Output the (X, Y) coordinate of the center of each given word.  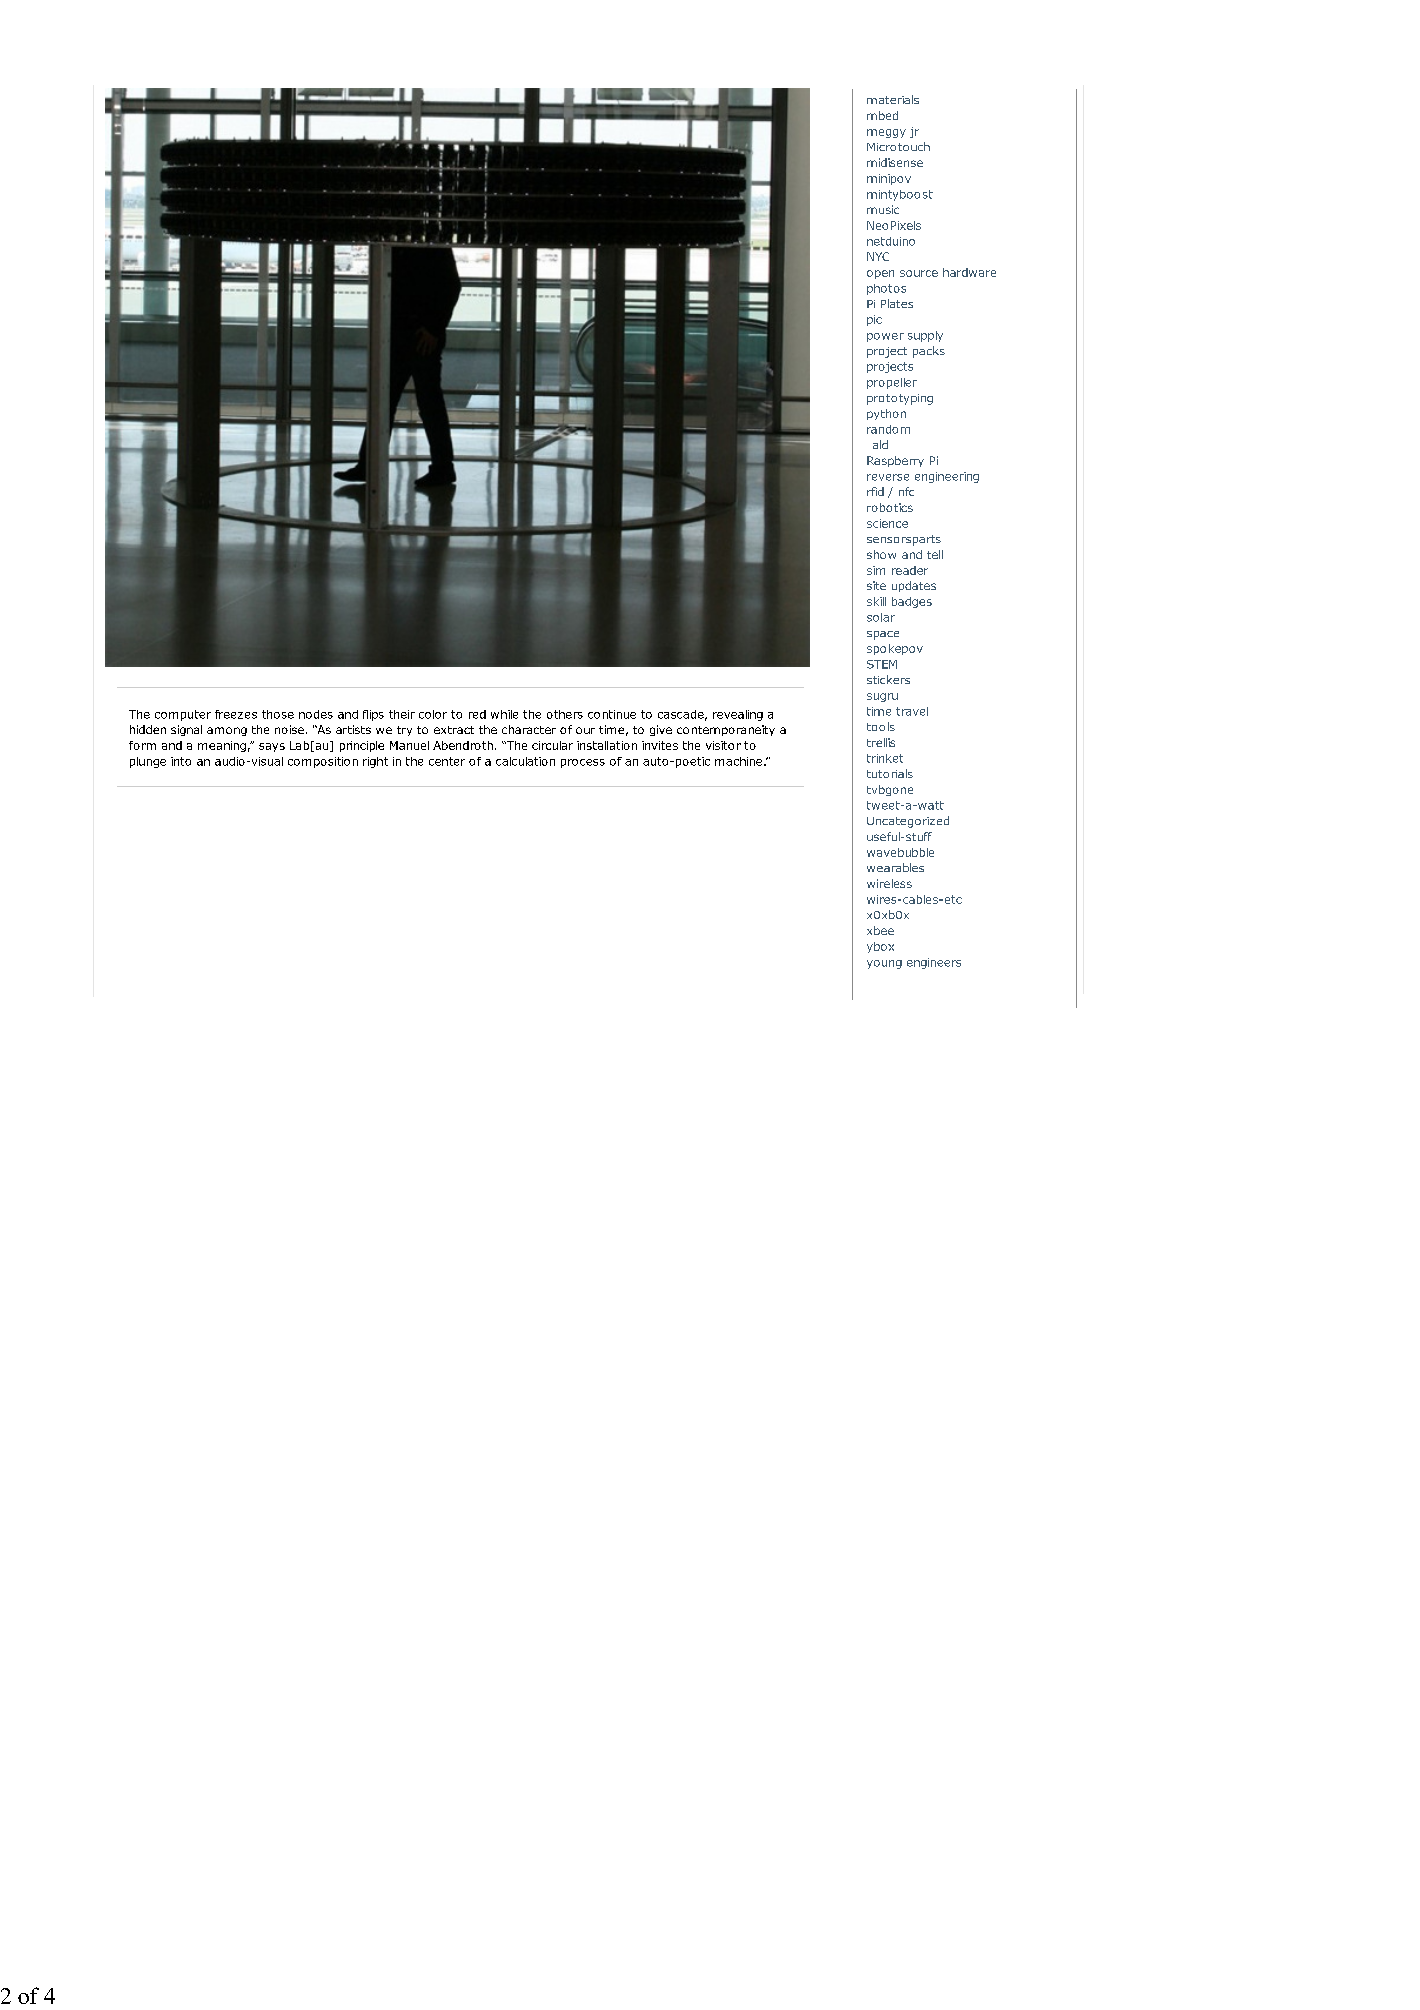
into (181, 761)
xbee (880, 930)
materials (893, 99)
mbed (882, 115)
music (883, 209)
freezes (236, 714)
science (887, 523)
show (881, 554)
